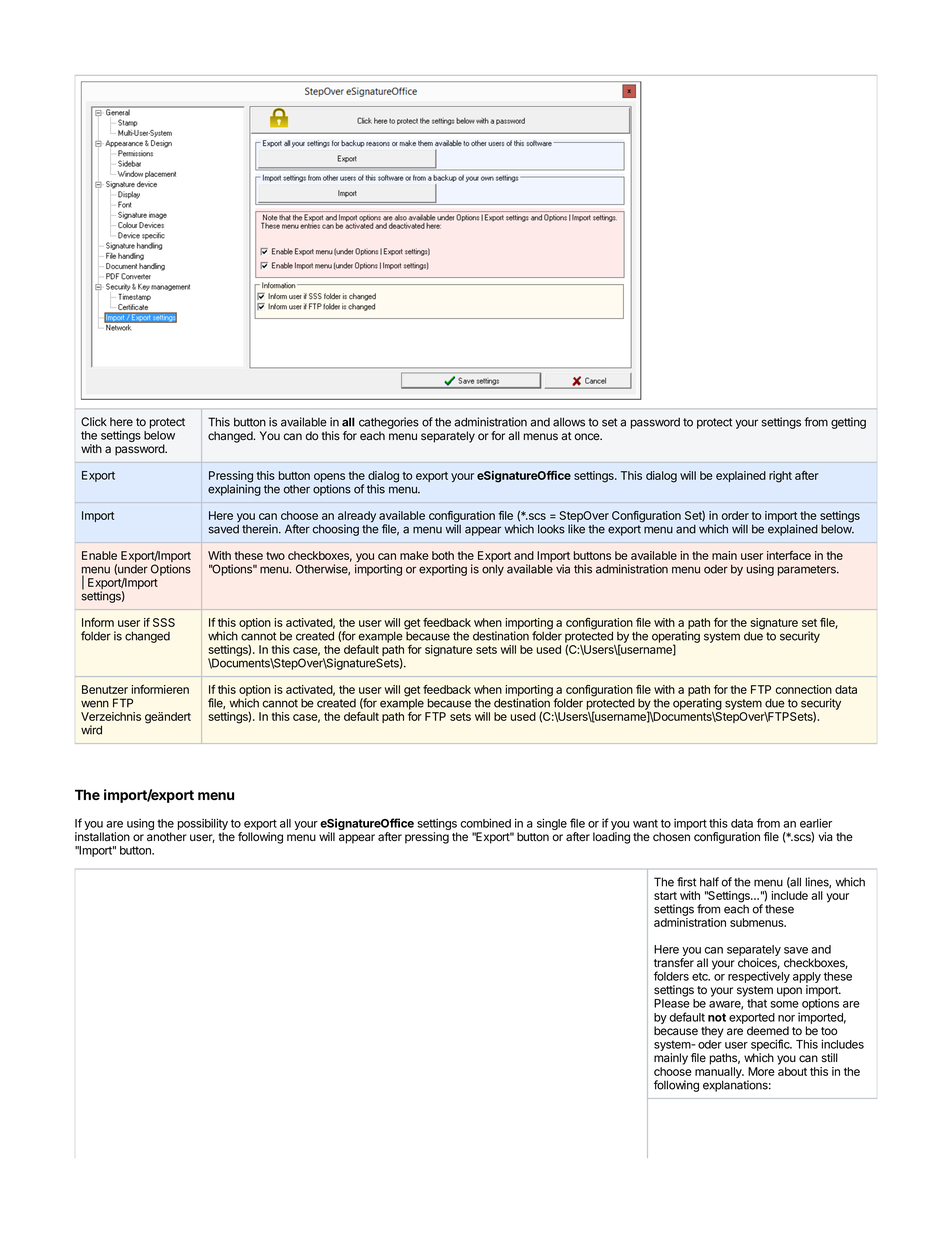 This image has width=952, height=1233. What do you see at coordinates (816, 823) in the image?
I see `earlier` at bounding box center [816, 823].
